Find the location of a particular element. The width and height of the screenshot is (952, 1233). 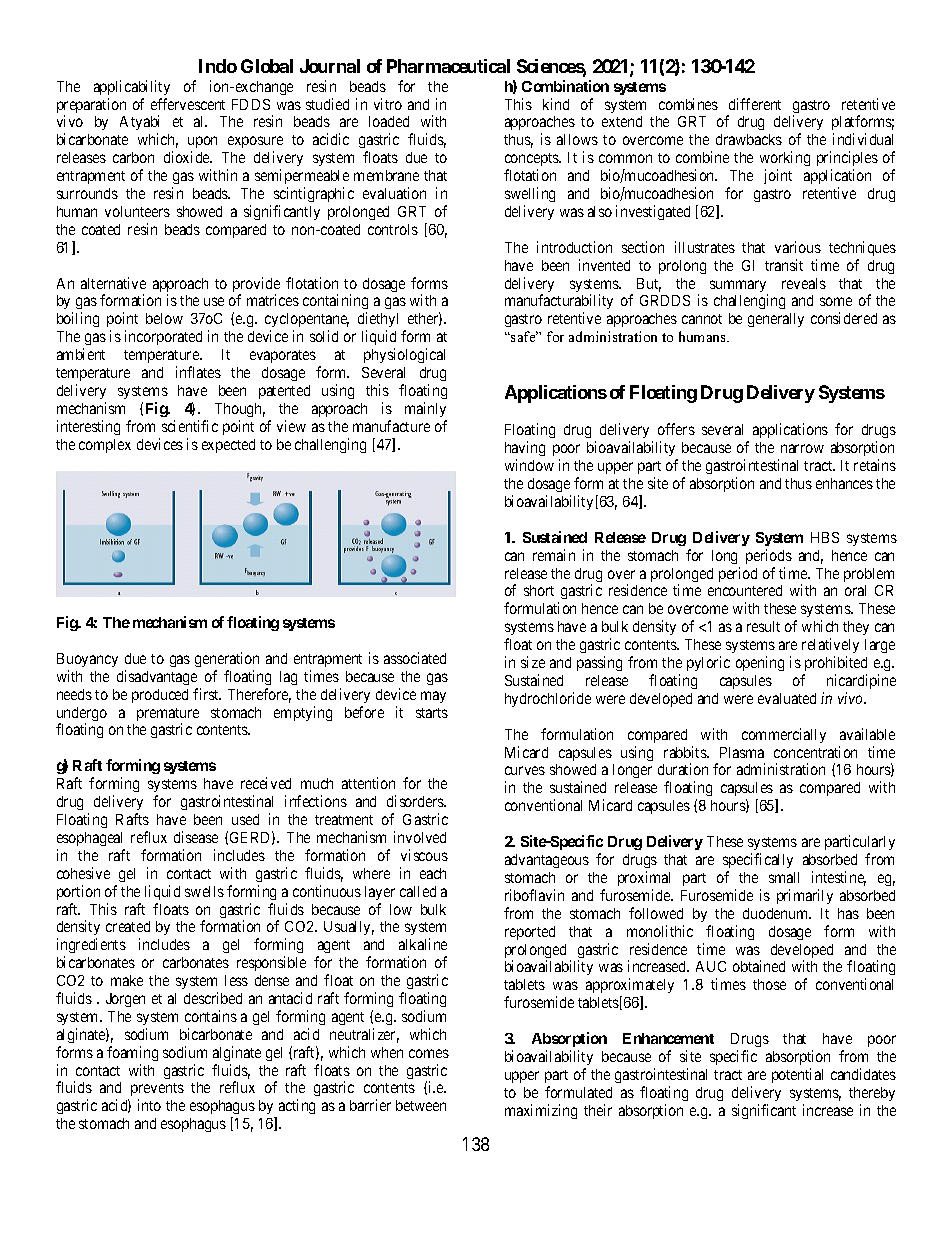

generally is located at coordinates (776, 320).
